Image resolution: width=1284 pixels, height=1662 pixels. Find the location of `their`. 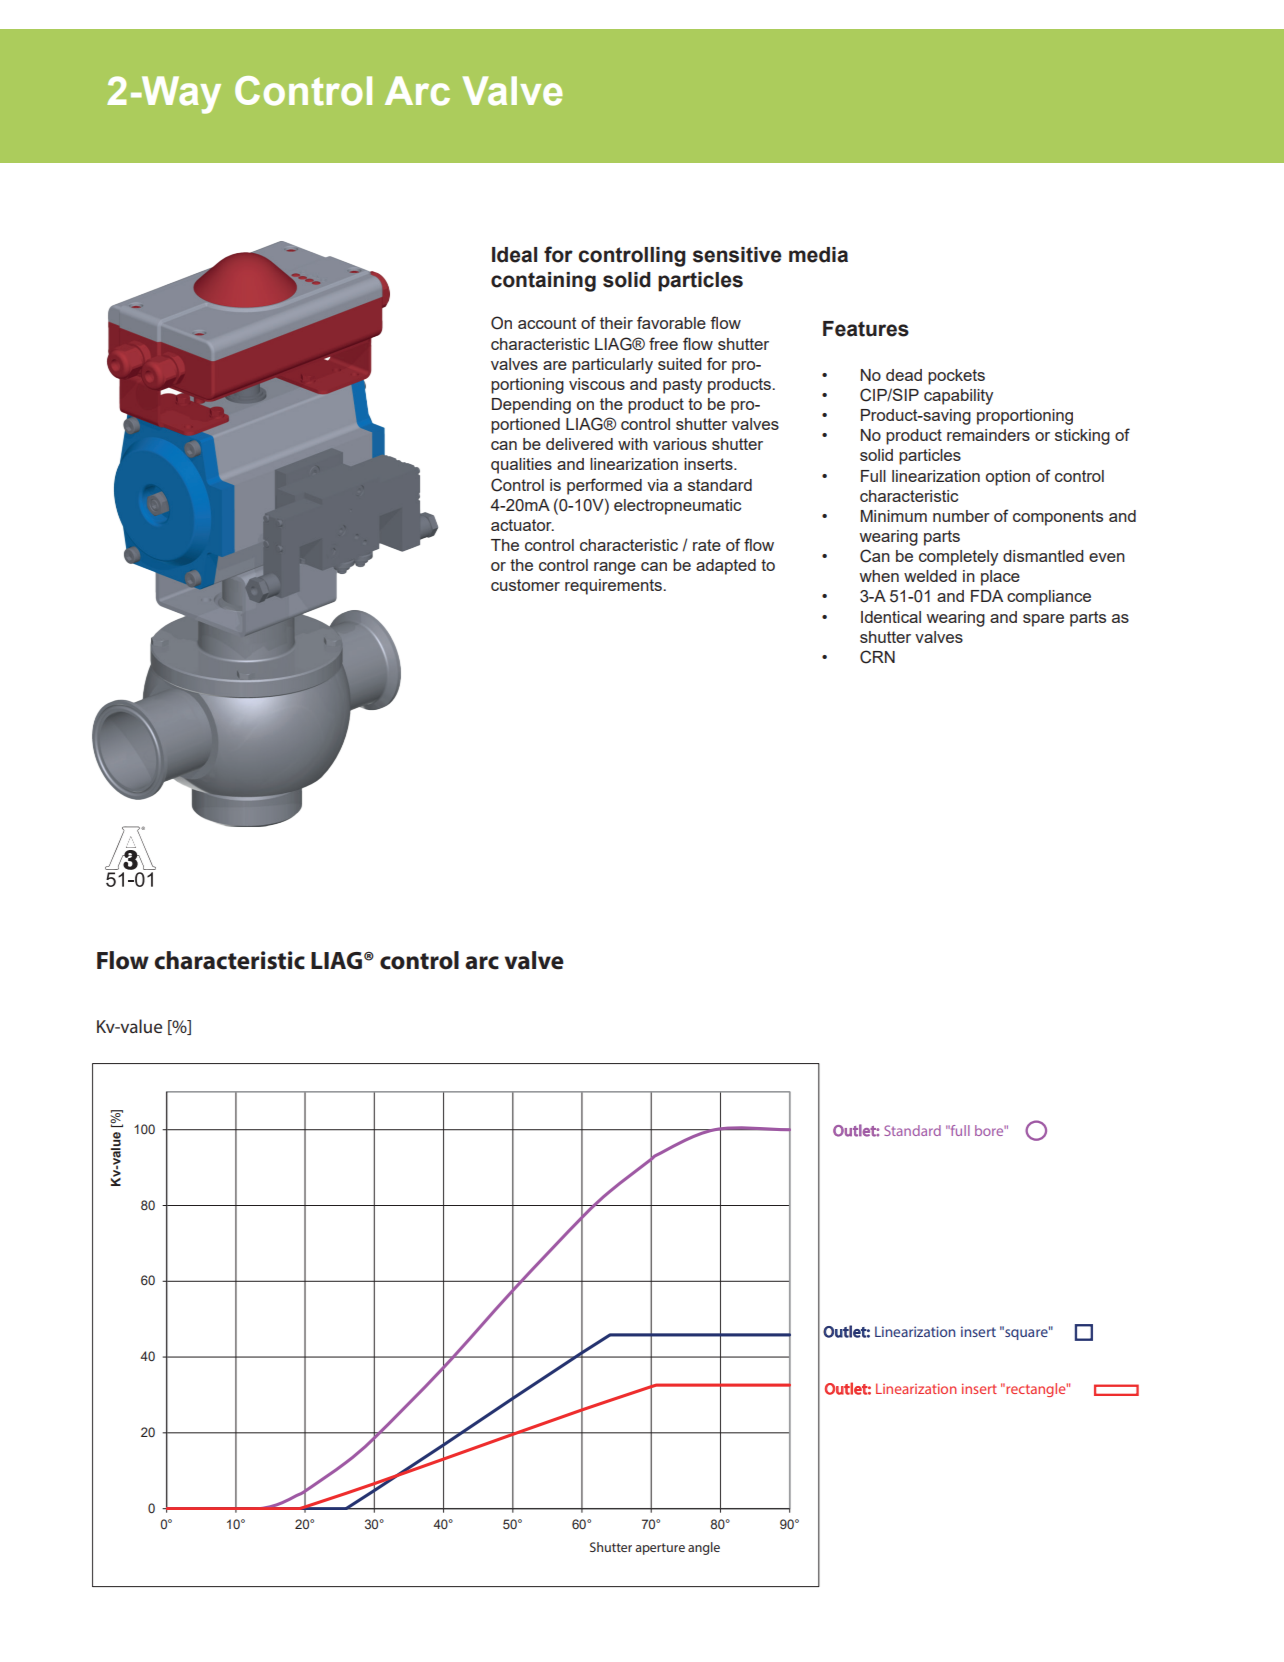

their is located at coordinates (616, 323).
